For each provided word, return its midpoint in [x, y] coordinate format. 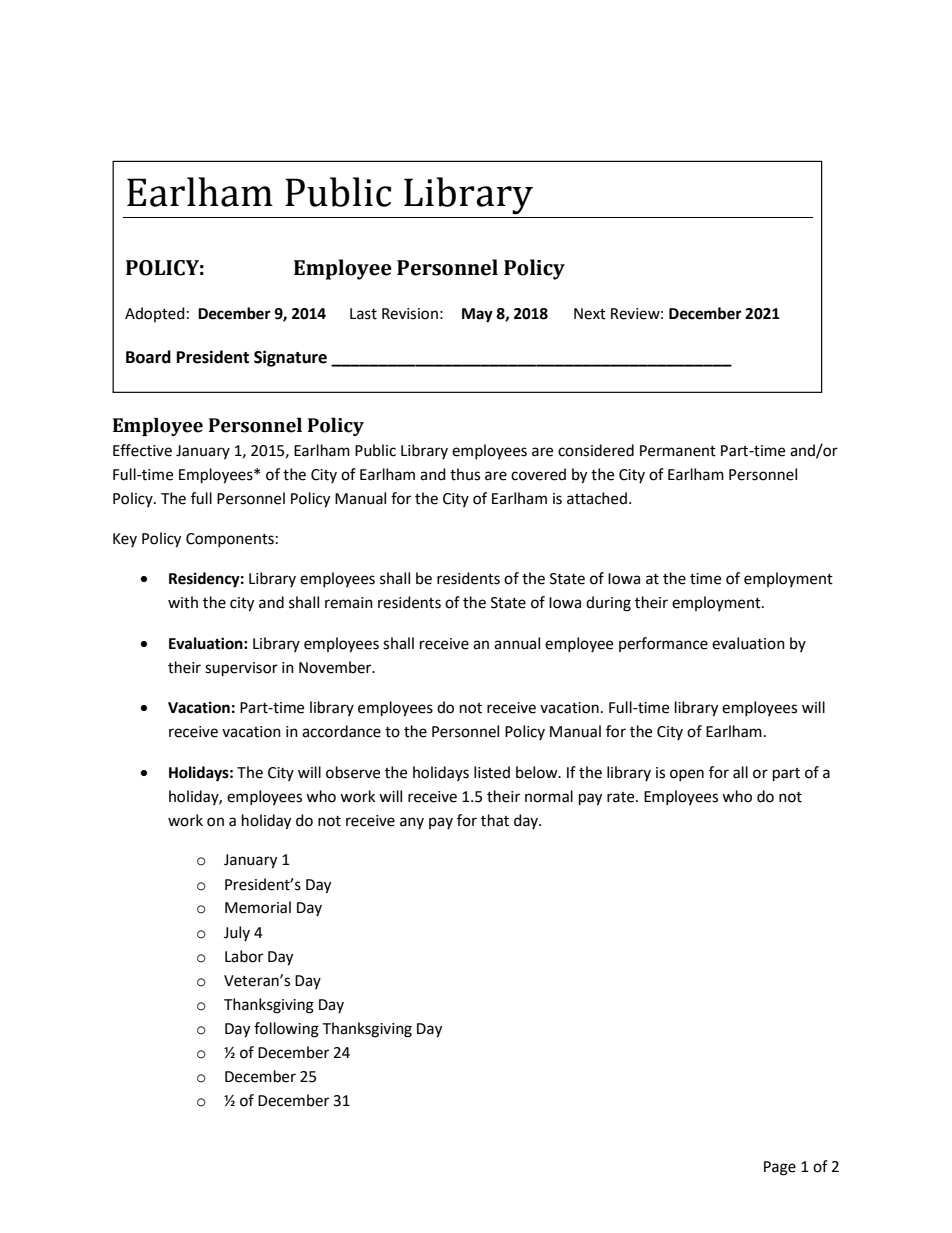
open [687, 775]
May [477, 315]
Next [590, 314]
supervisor [241, 669]
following [286, 1030]
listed [492, 772]
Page [780, 1168]
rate [622, 797]
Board [148, 357]
